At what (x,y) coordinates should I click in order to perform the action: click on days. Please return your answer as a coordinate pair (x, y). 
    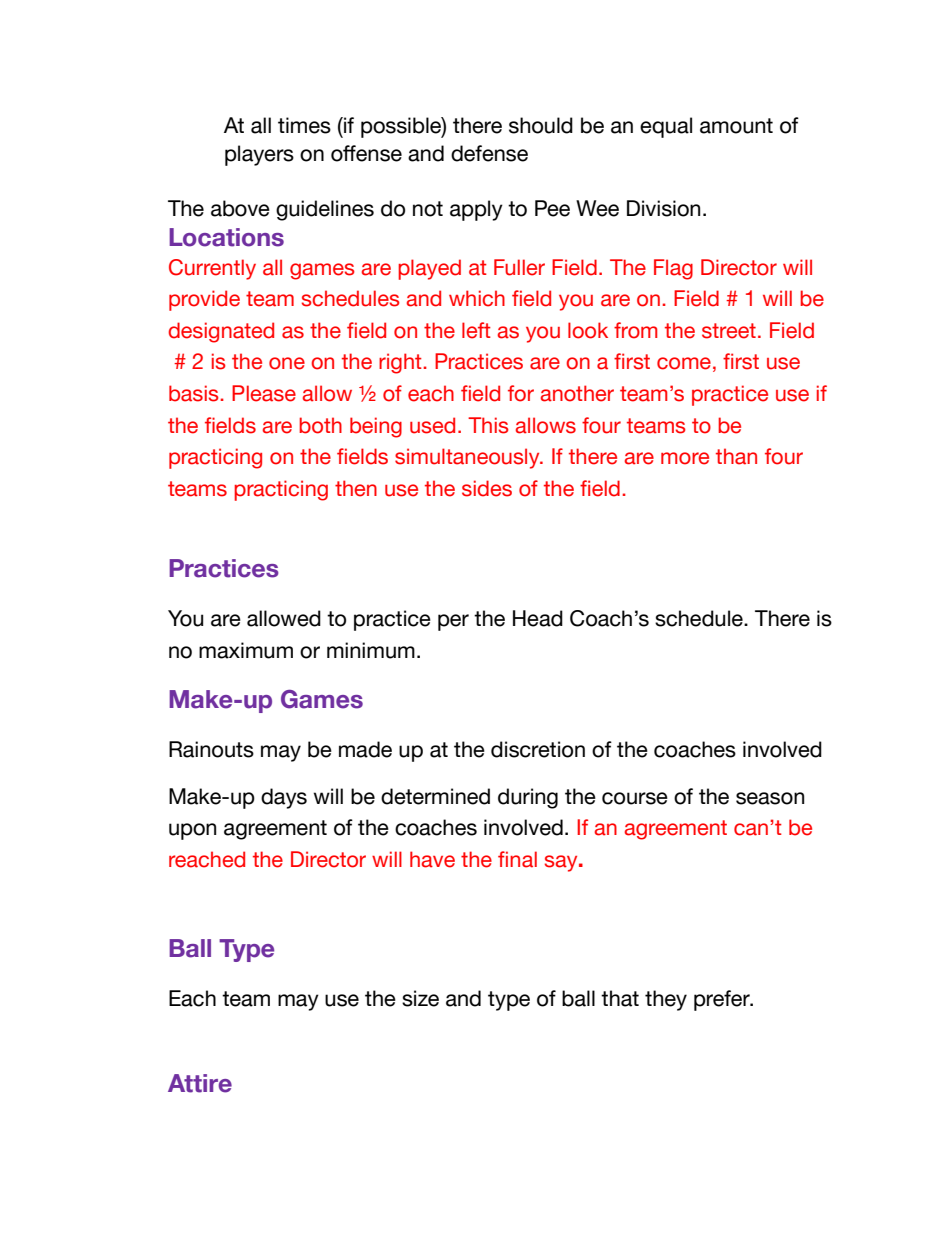
    Looking at the image, I should click on (284, 798).
